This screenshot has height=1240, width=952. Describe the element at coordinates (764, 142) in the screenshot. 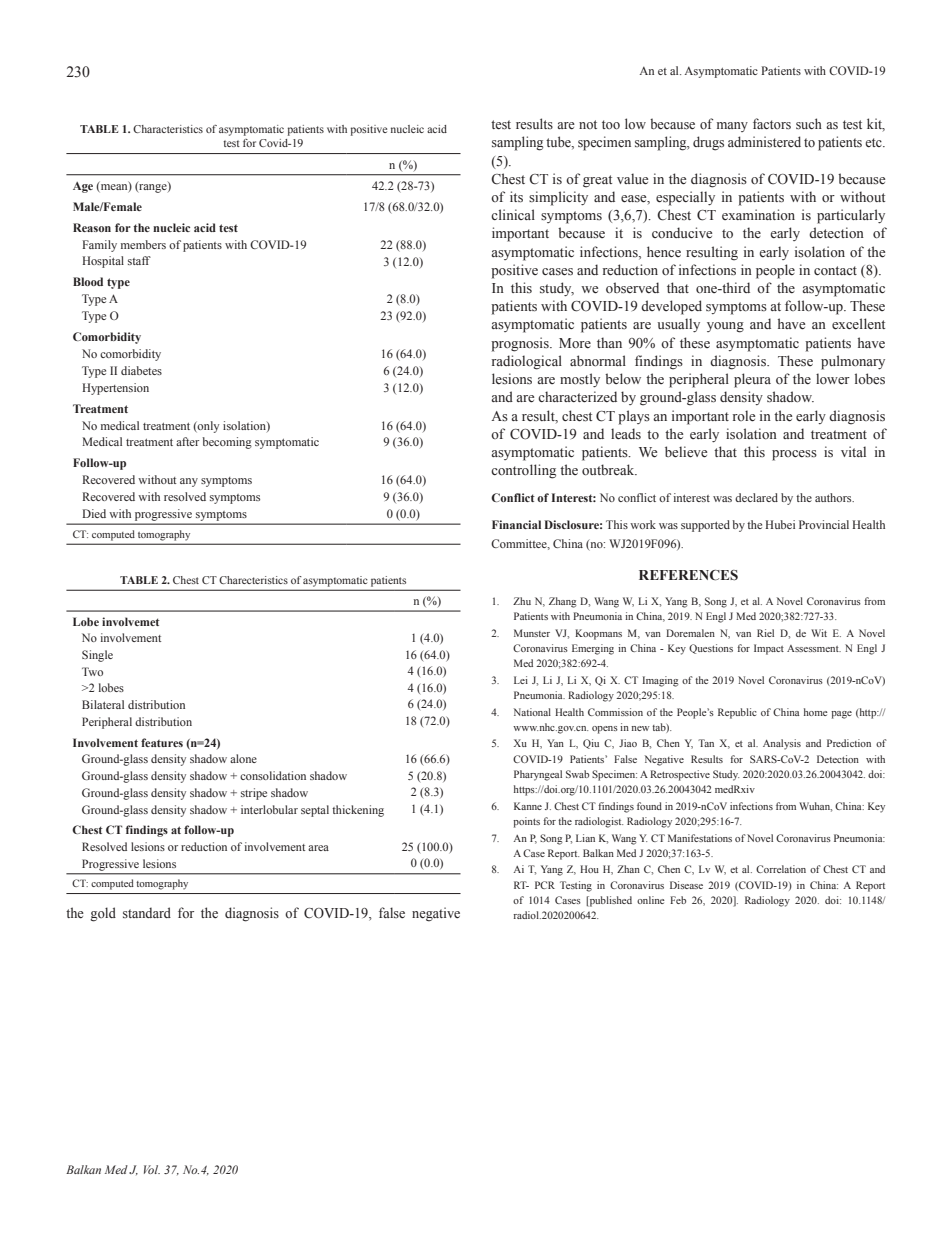

I see `administered` at that location.
